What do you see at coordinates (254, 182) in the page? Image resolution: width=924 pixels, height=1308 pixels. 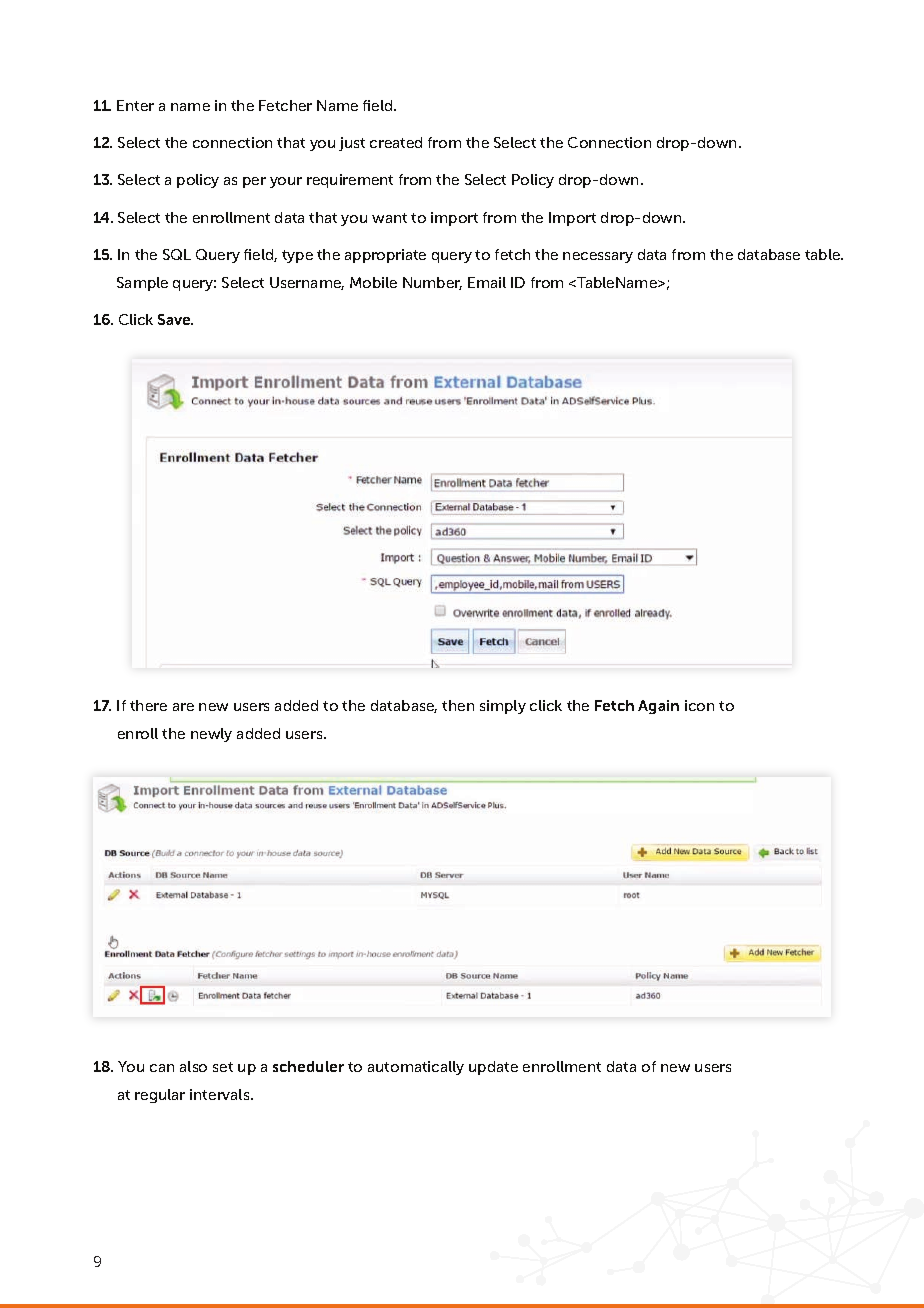 I see `per` at bounding box center [254, 182].
